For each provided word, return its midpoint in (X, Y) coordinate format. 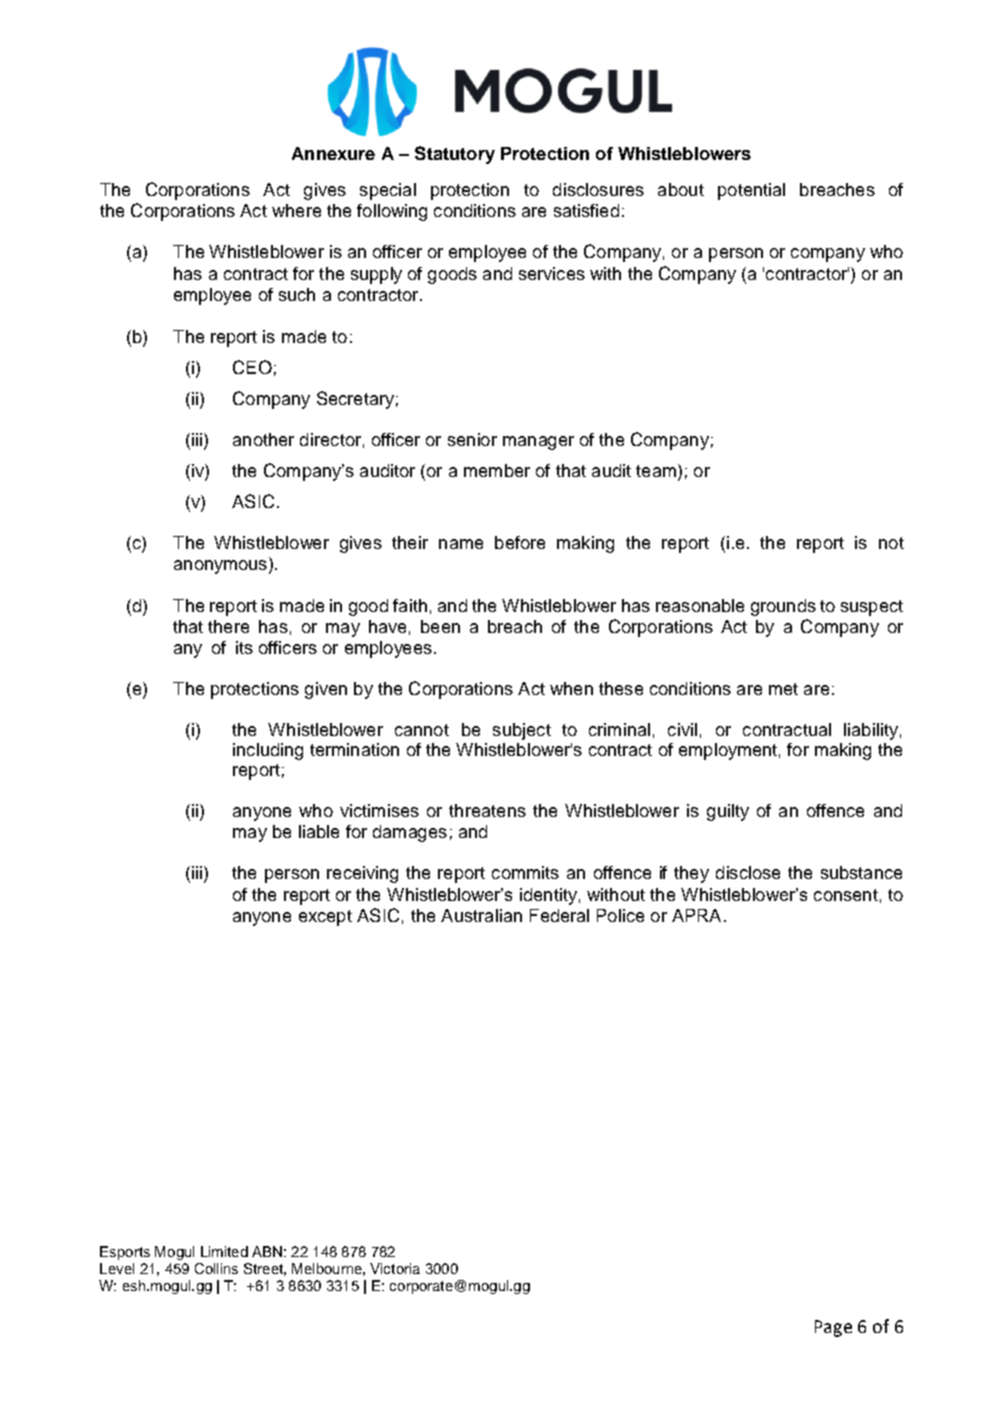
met (783, 689)
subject (522, 731)
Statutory (455, 155)
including (268, 751)
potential (751, 191)
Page (833, 1328)
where (296, 210)
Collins (216, 1268)
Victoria (395, 1268)
